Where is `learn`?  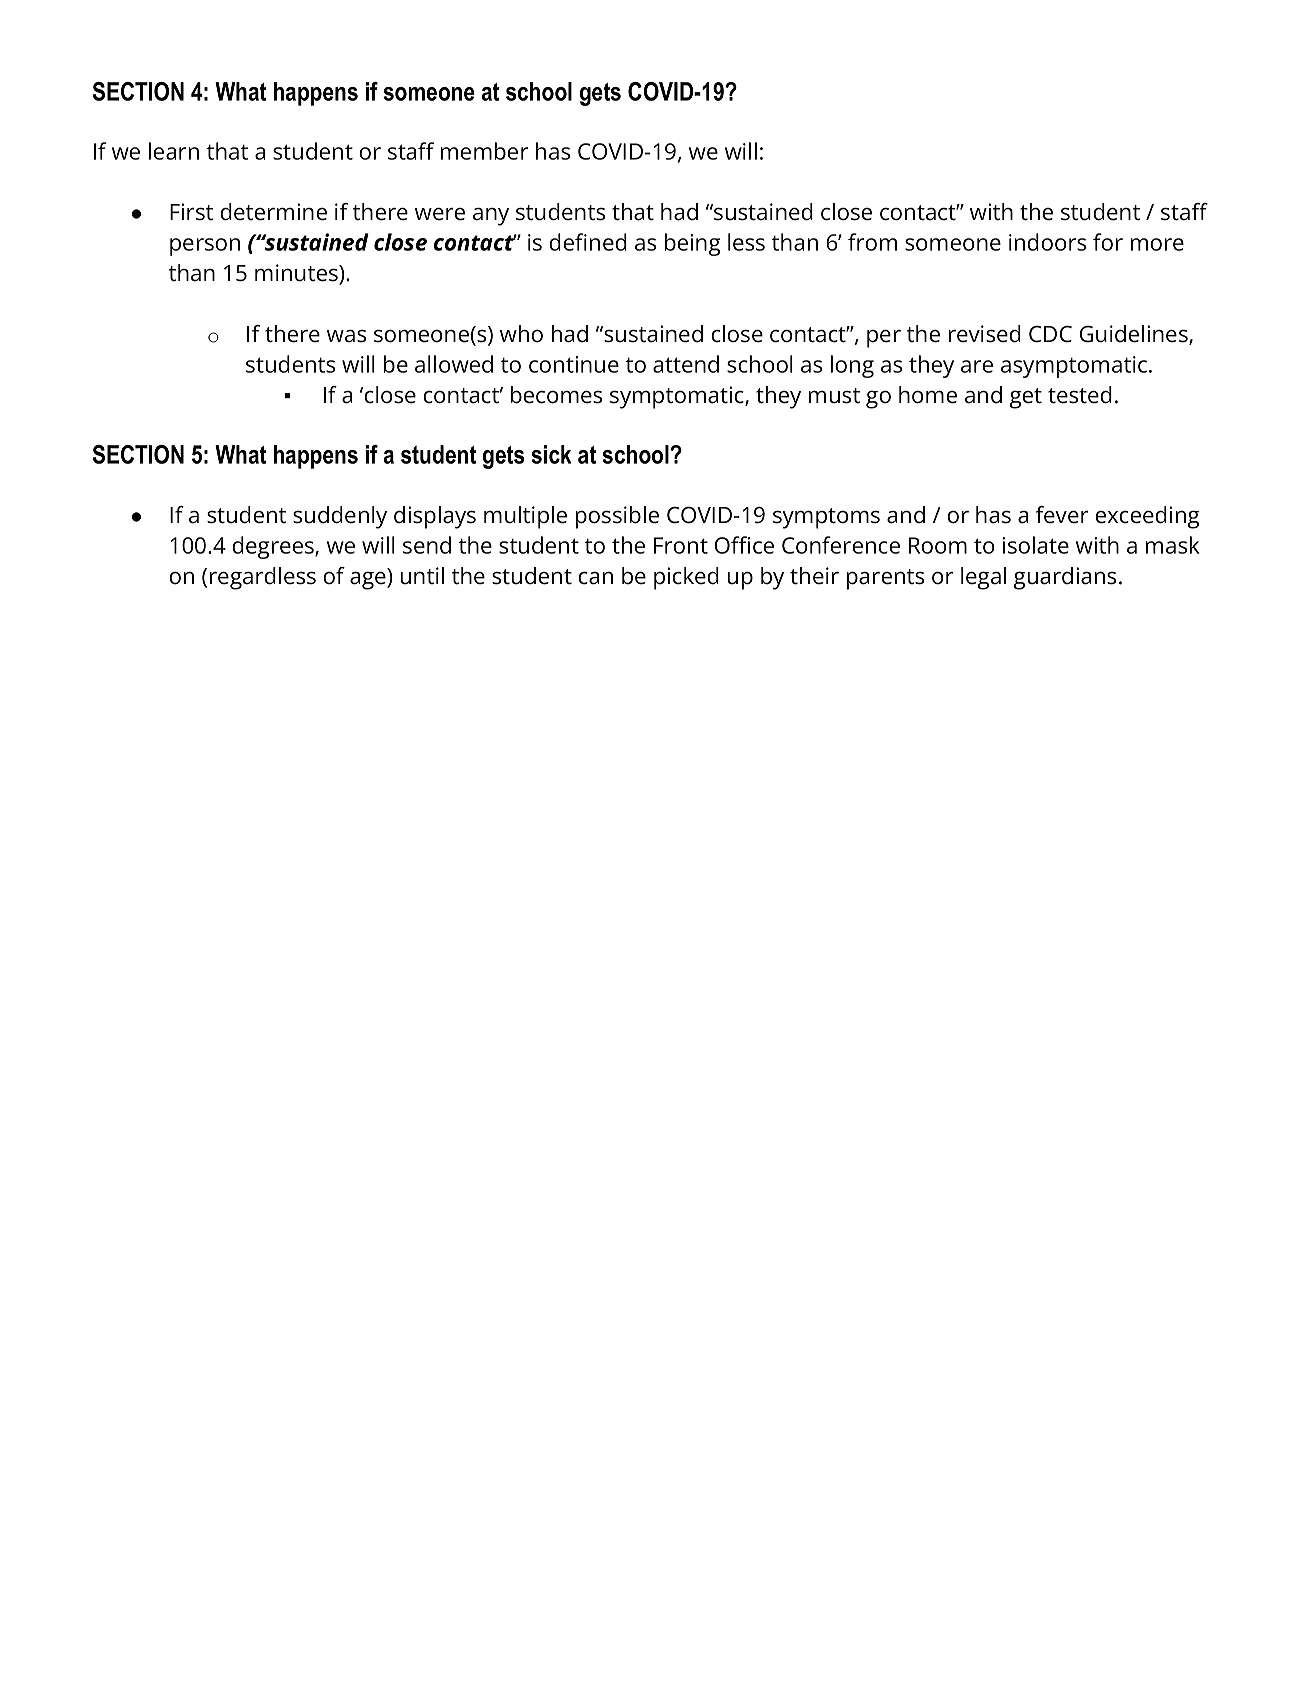 learn is located at coordinates (174, 151).
